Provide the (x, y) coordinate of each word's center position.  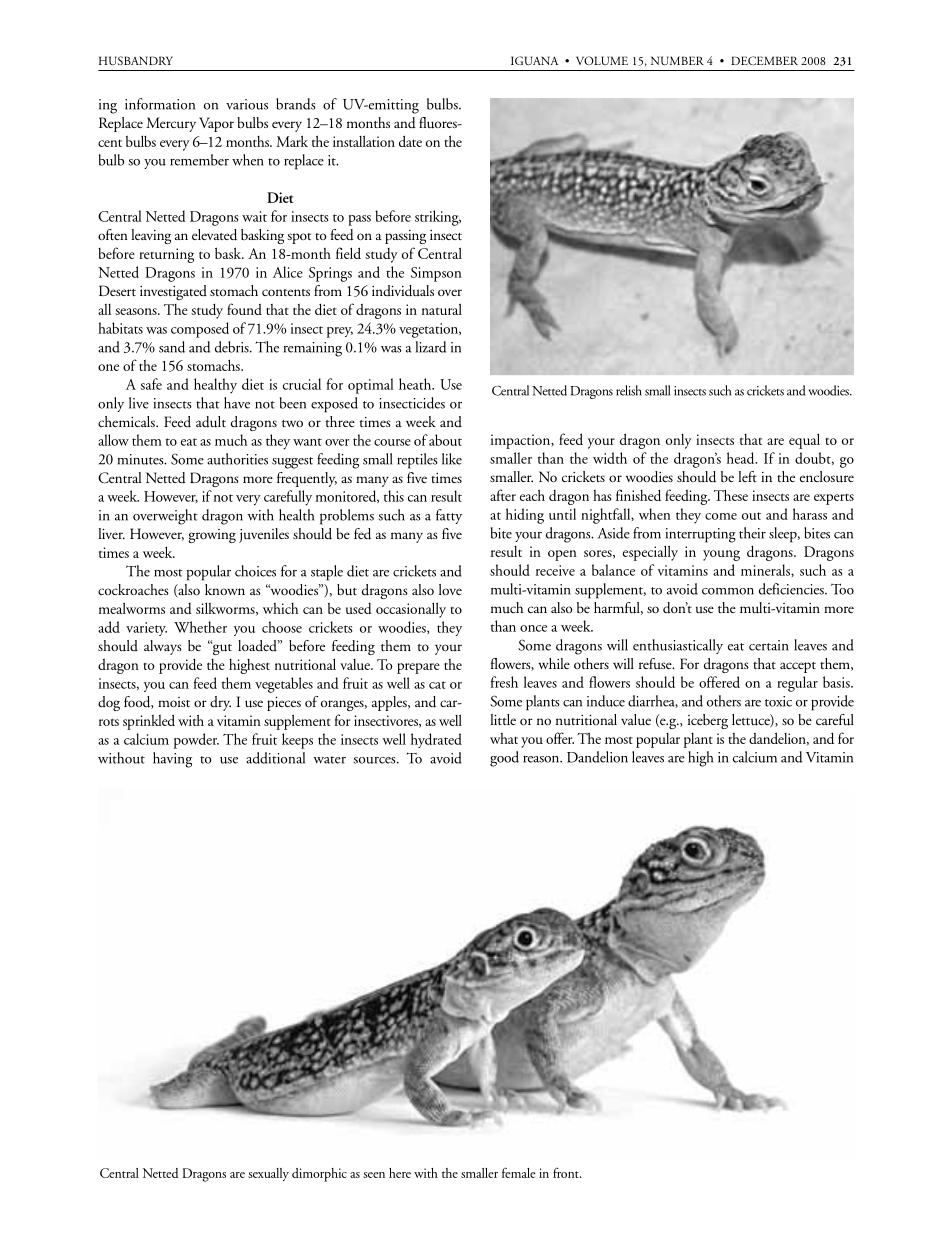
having (172, 760)
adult (211, 422)
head (742, 458)
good (504, 759)
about (445, 440)
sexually (268, 1174)
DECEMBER (764, 60)
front (567, 1173)
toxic (778, 701)
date (410, 141)
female (519, 1172)
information (160, 104)
